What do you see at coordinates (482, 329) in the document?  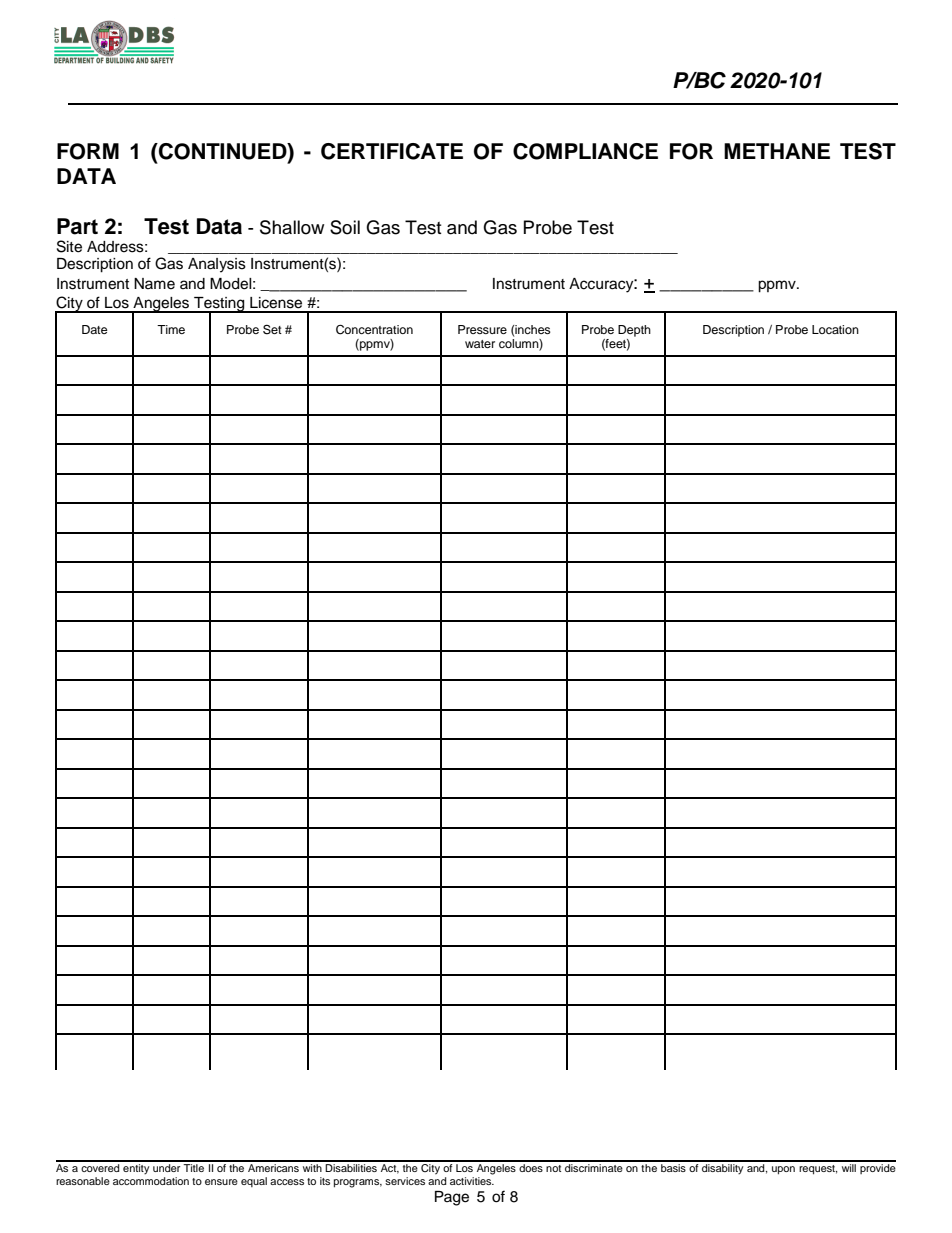 I see `Pressure` at bounding box center [482, 329].
